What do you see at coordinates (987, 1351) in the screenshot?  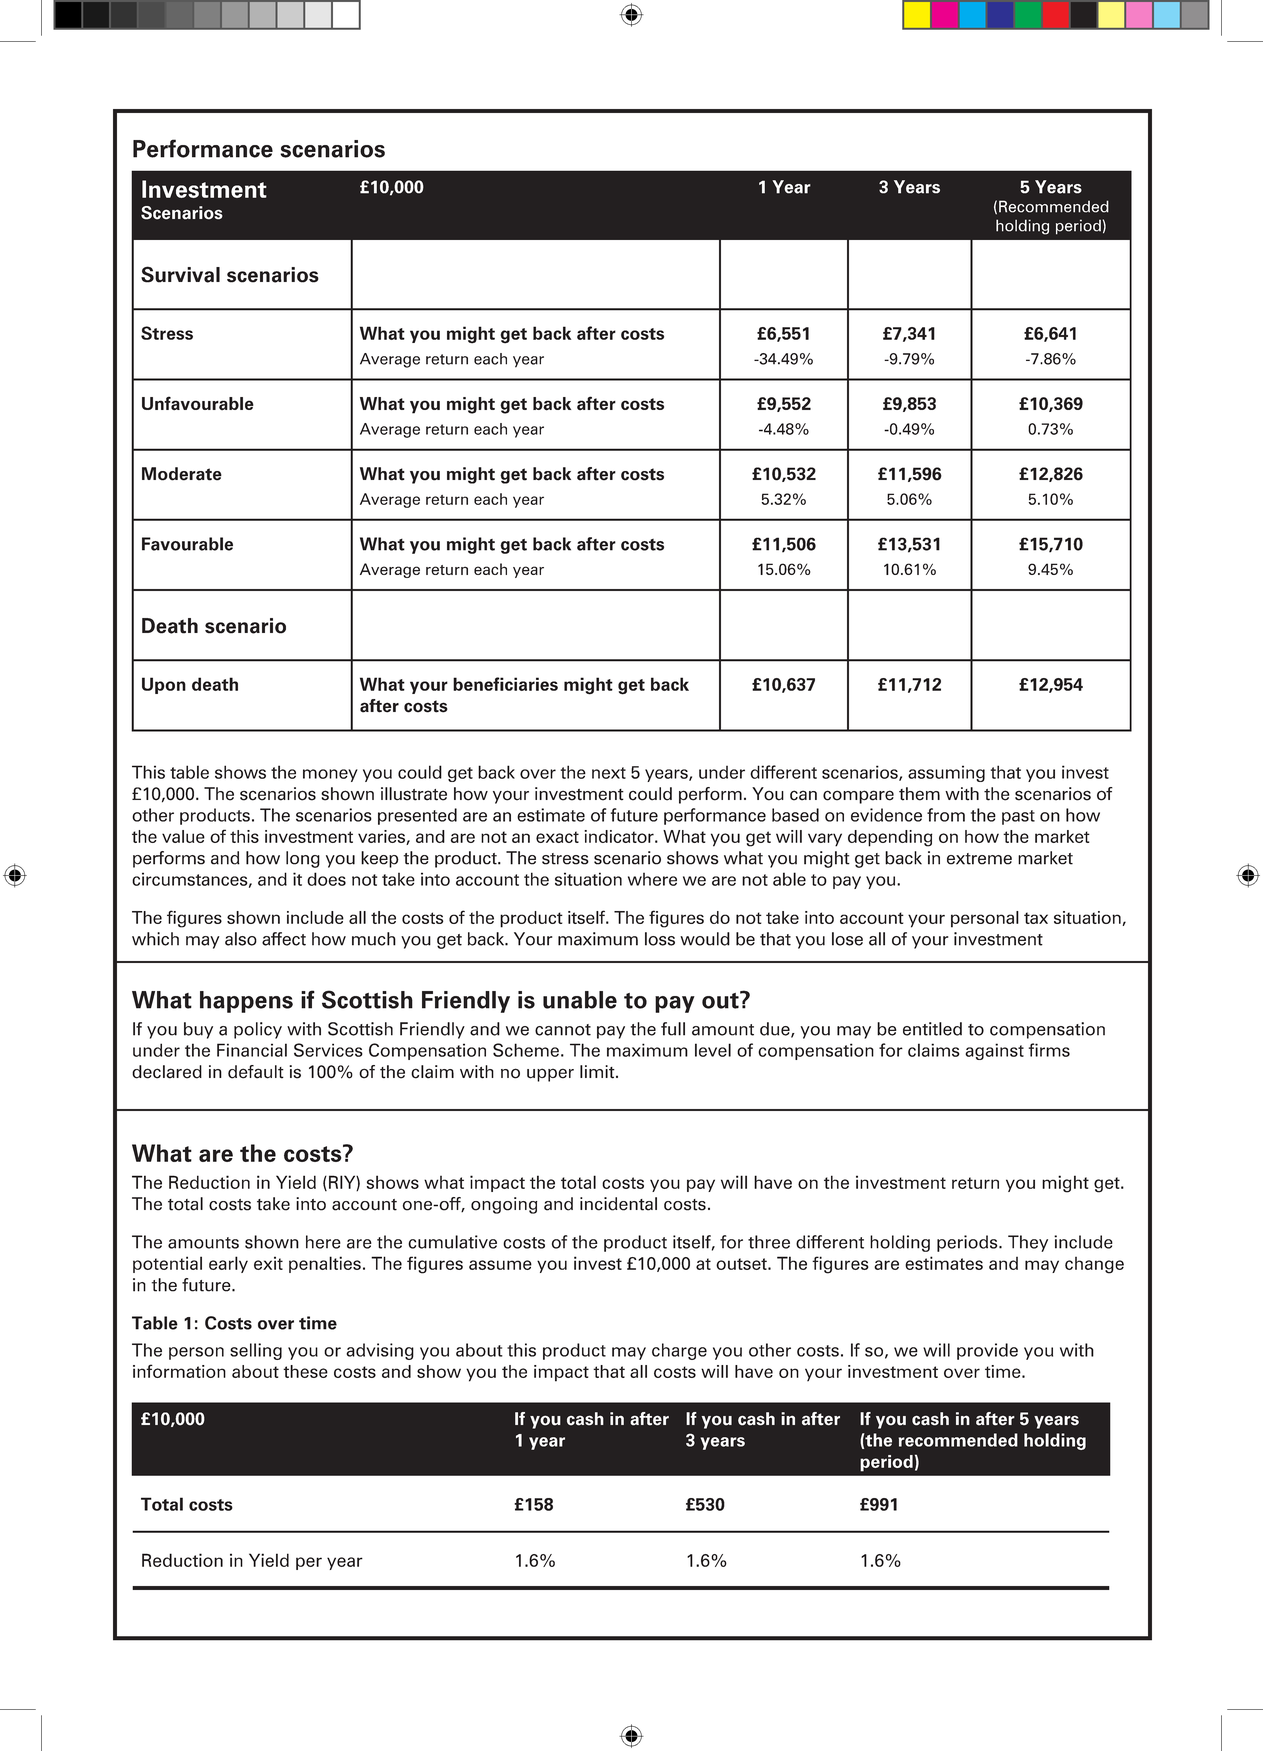 I see `provide` at bounding box center [987, 1351].
